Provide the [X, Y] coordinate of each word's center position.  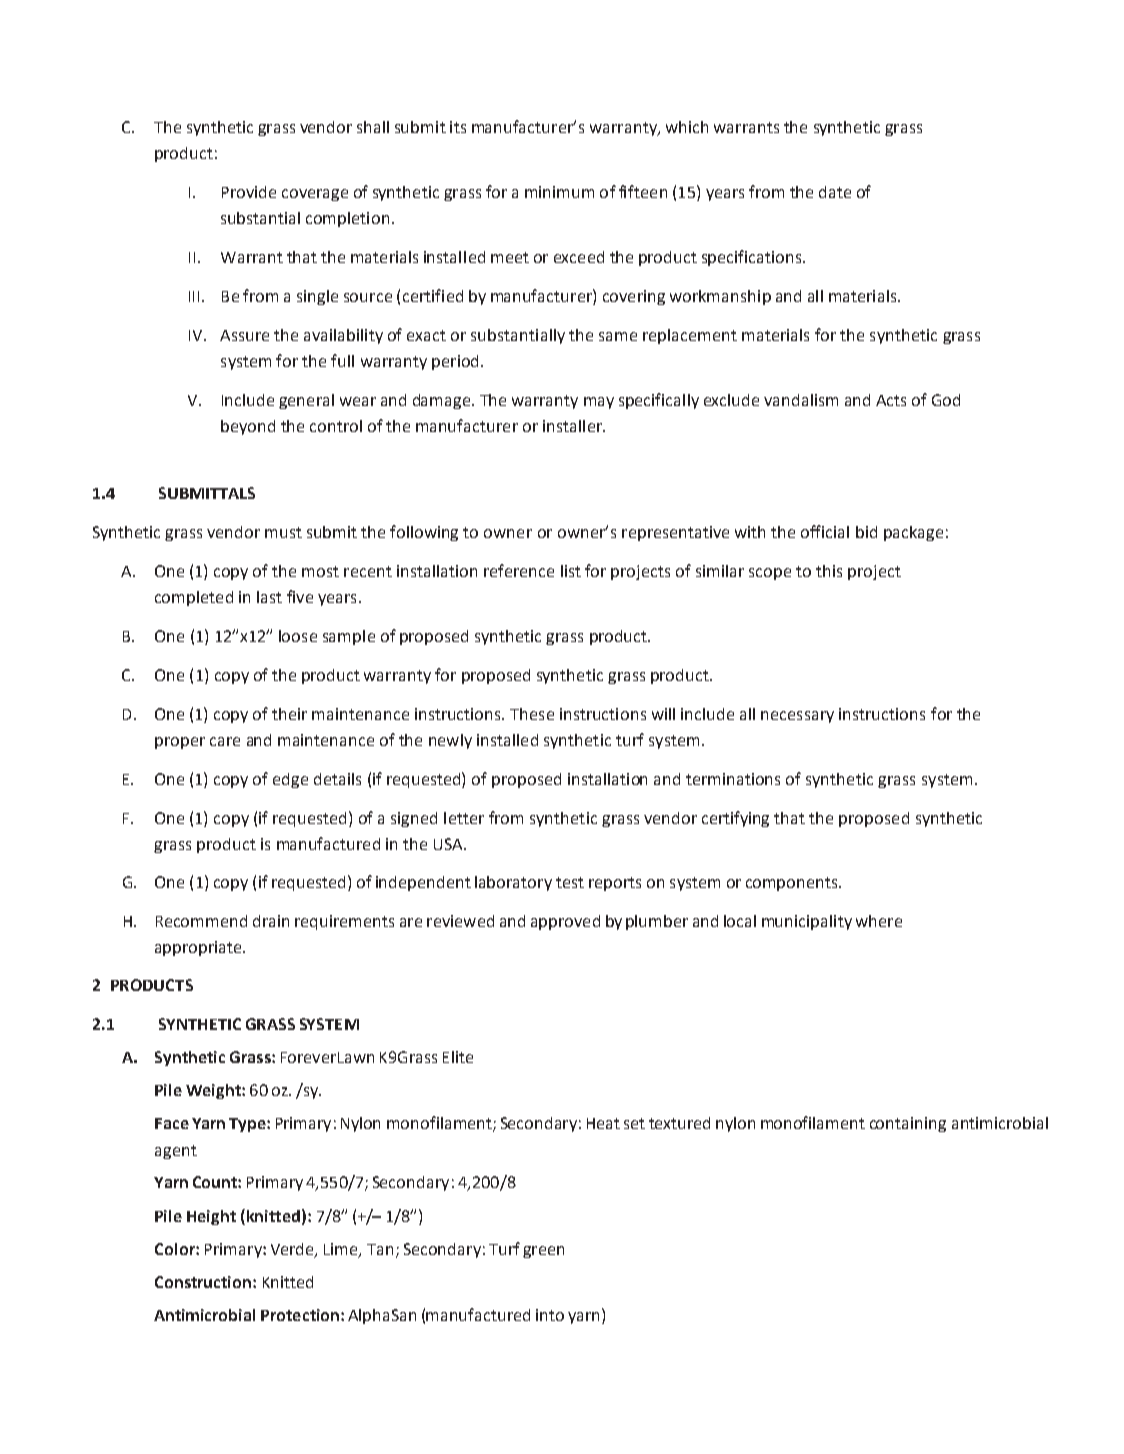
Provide [249, 192]
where [879, 921]
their [289, 714]
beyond [248, 427]
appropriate [199, 948]
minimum [559, 192]
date [835, 192]
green [543, 1252]
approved [565, 922]
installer [573, 426]
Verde [293, 1250]
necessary [797, 717]
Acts [891, 400]
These [532, 714]
